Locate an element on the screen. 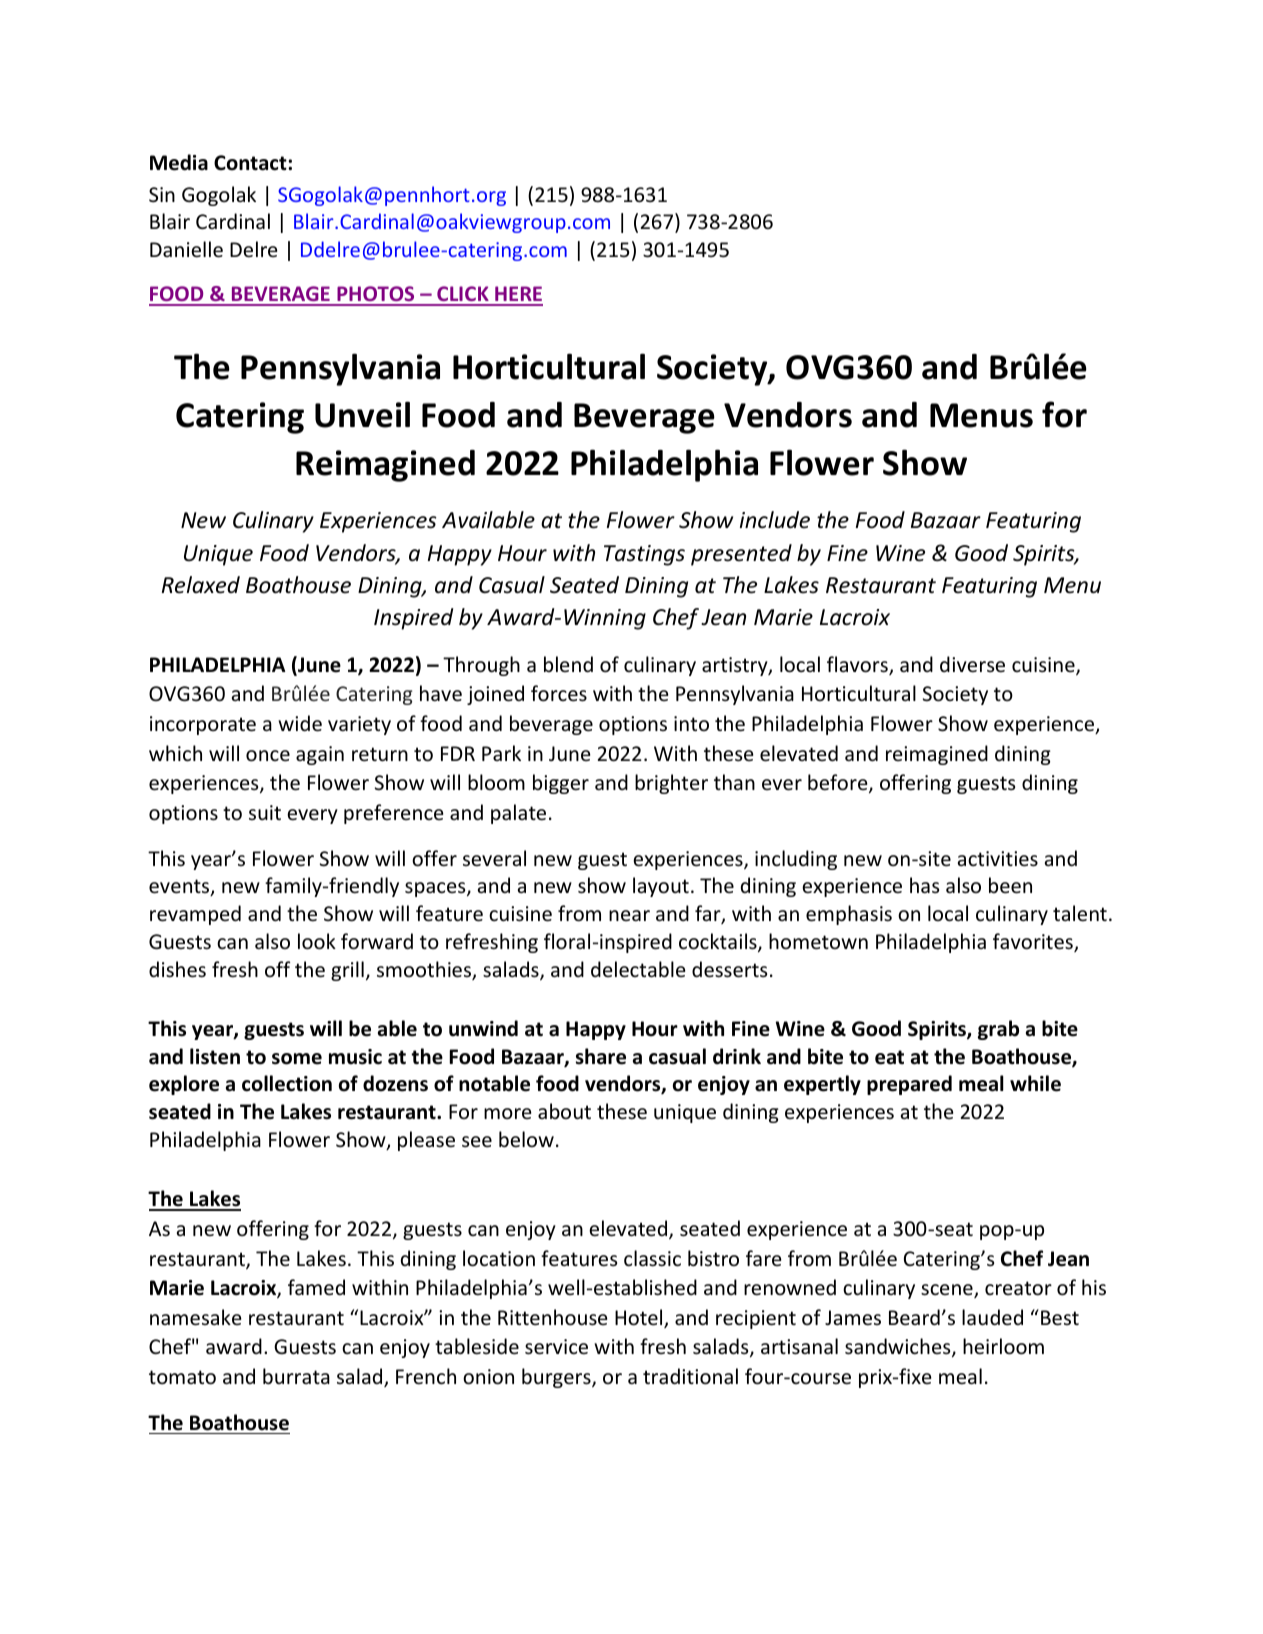 The height and width of the screenshot is (1634, 1263). diverse is located at coordinates (972, 664).
